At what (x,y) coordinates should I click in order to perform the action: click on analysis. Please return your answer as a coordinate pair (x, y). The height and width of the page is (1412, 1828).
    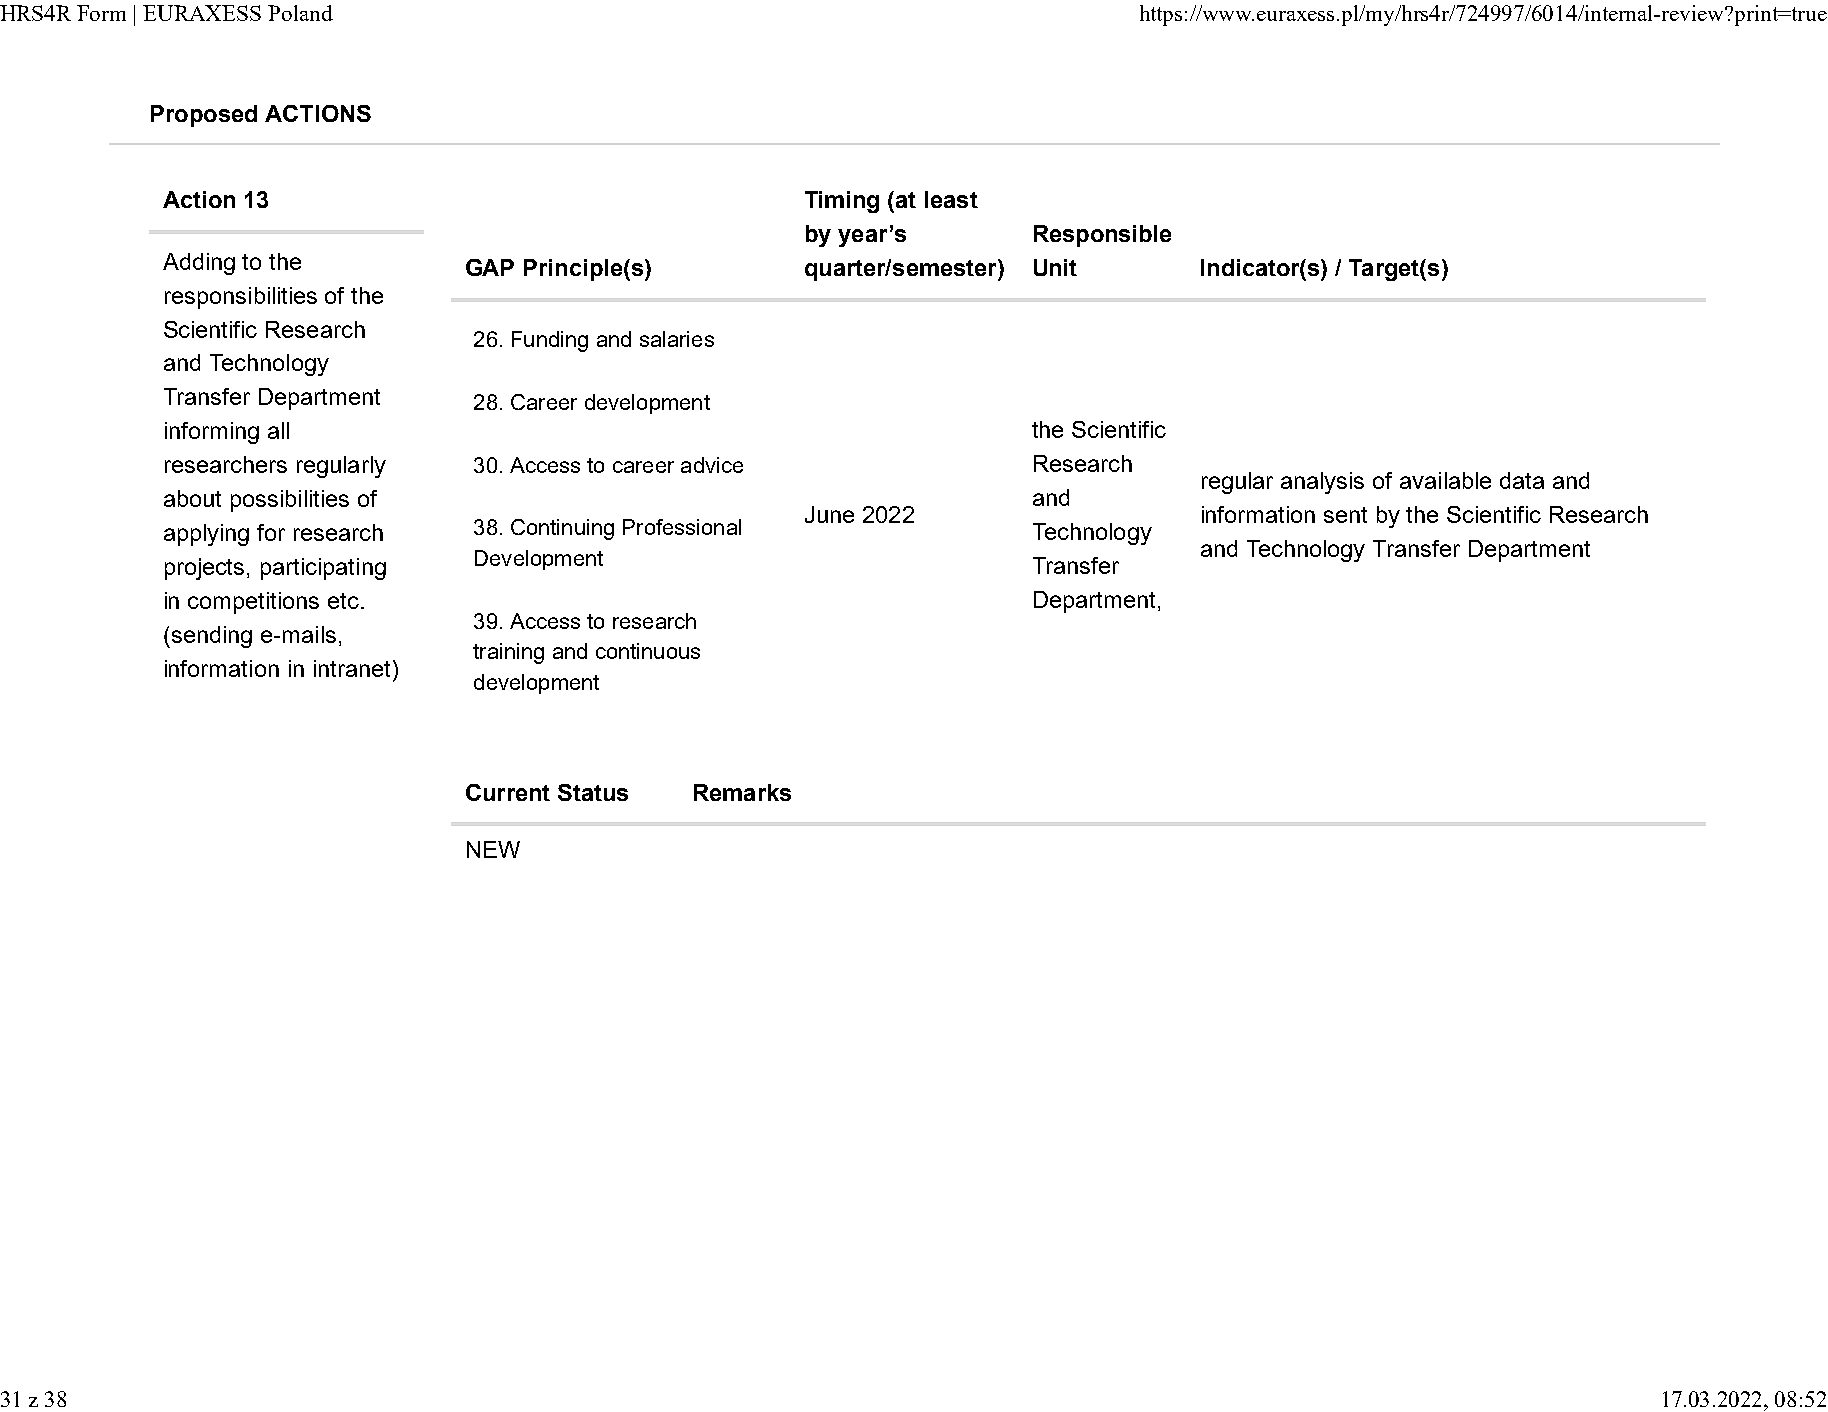
    Looking at the image, I should click on (1322, 483).
